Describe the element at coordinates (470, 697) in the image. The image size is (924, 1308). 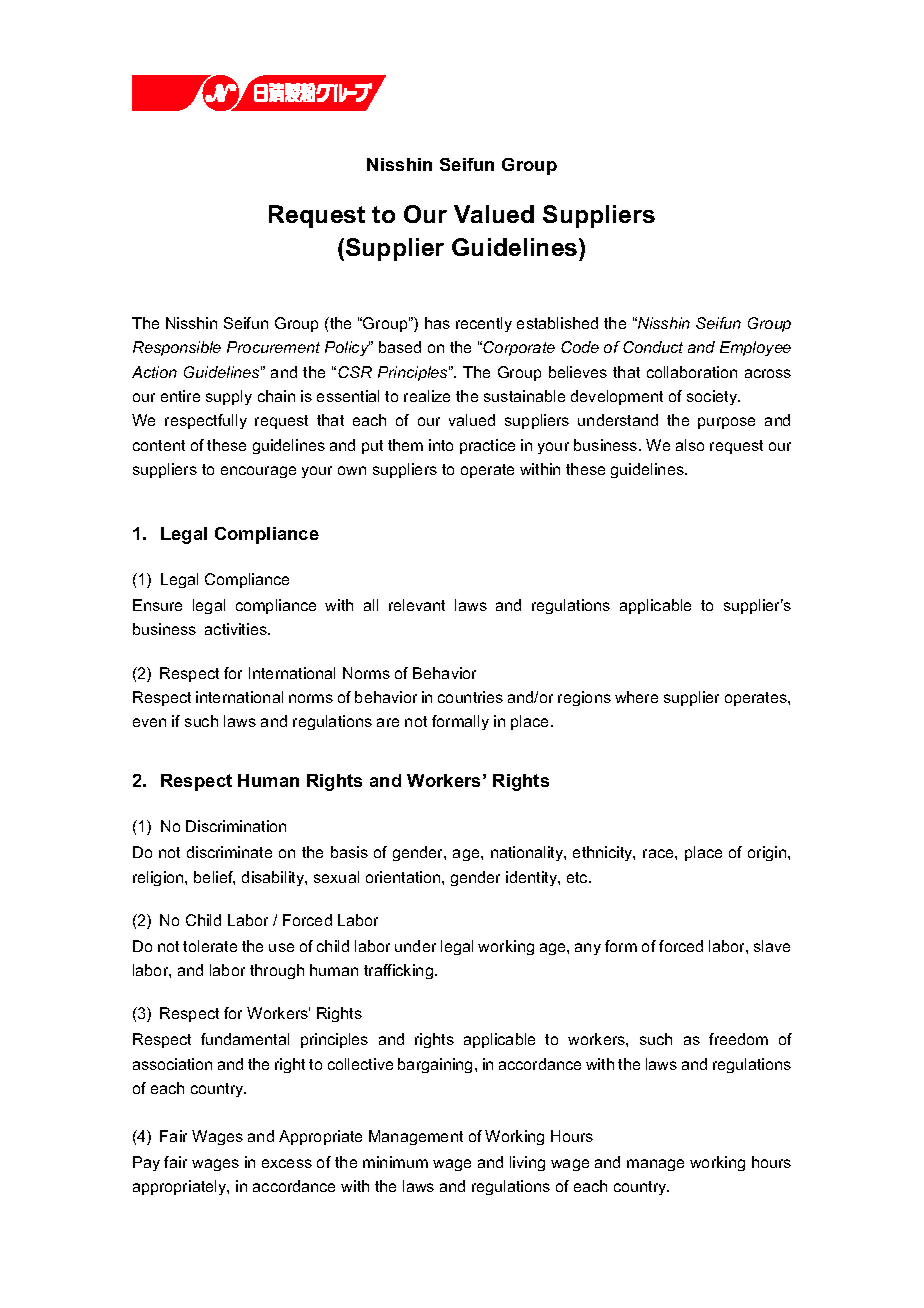
I see `countries` at that location.
